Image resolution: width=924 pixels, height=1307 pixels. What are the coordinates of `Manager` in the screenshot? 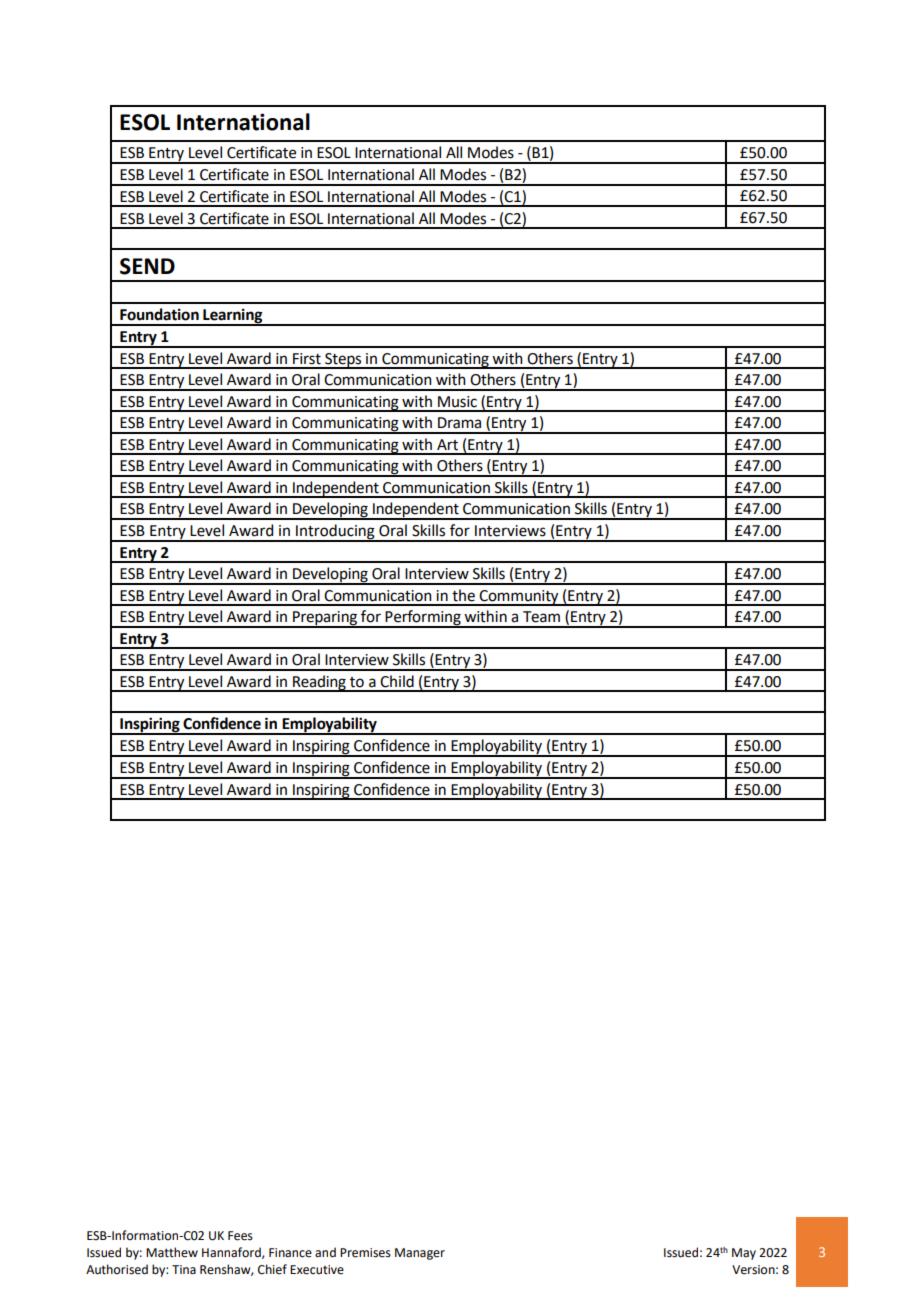 It's located at (420, 1254).
